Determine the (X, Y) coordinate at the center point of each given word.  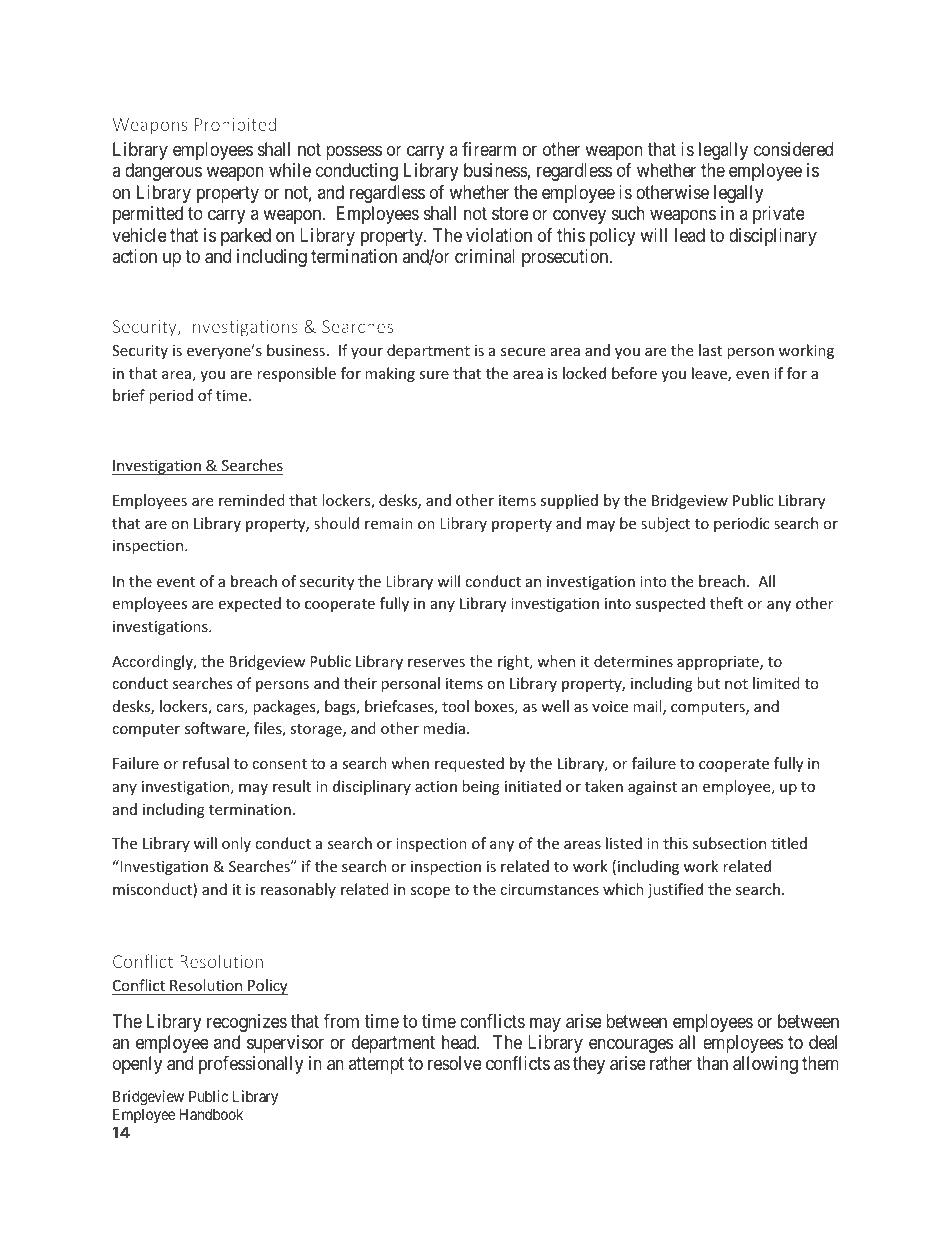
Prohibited (235, 124)
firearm (489, 149)
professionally (251, 1065)
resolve (455, 1063)
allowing (765, 1065)
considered (793, 149)
